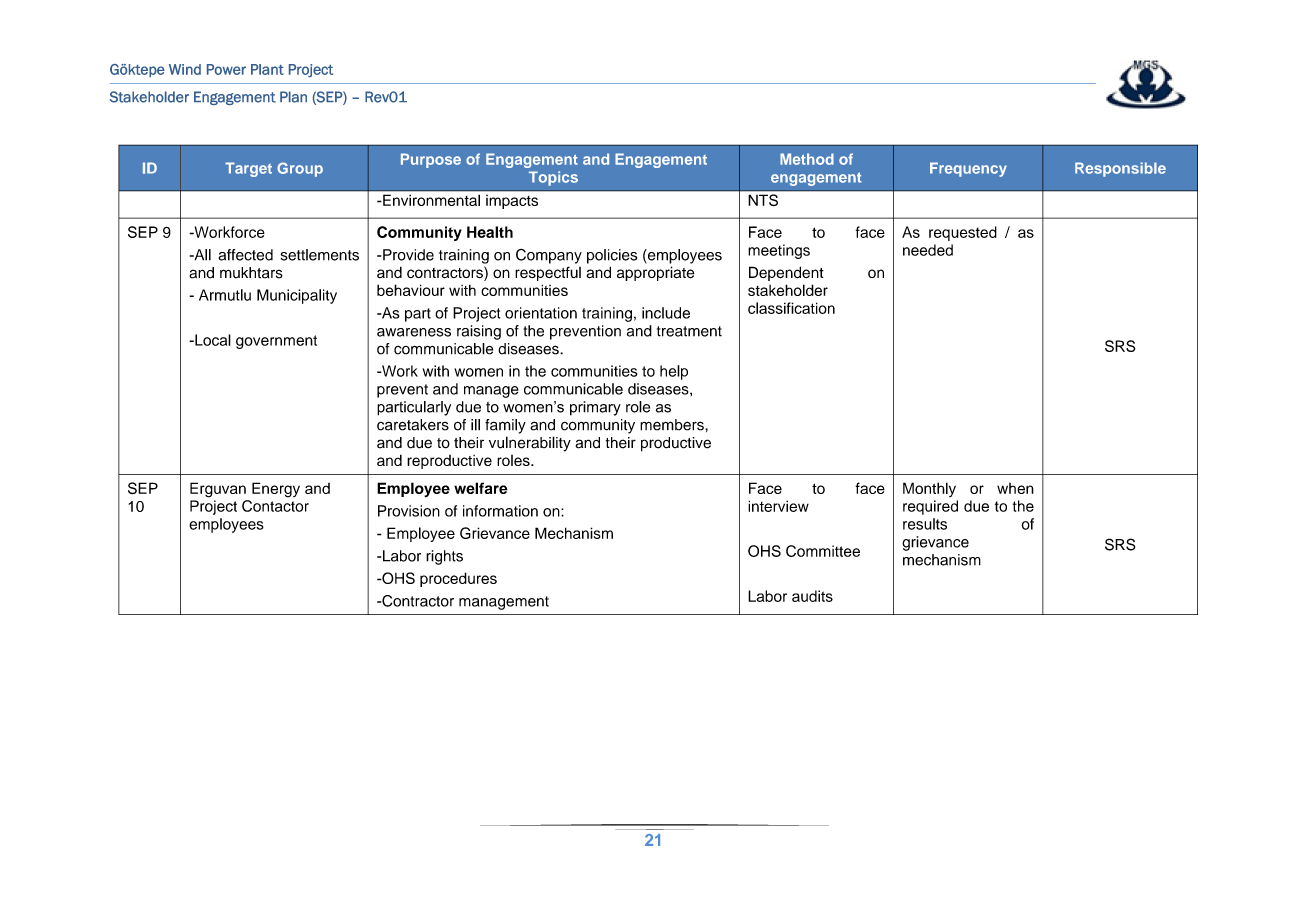 The image size is (1308, 924). What do you see at coordinates (276, 490) in the image?
I see `Energy` at bounding box center [276, 490].
